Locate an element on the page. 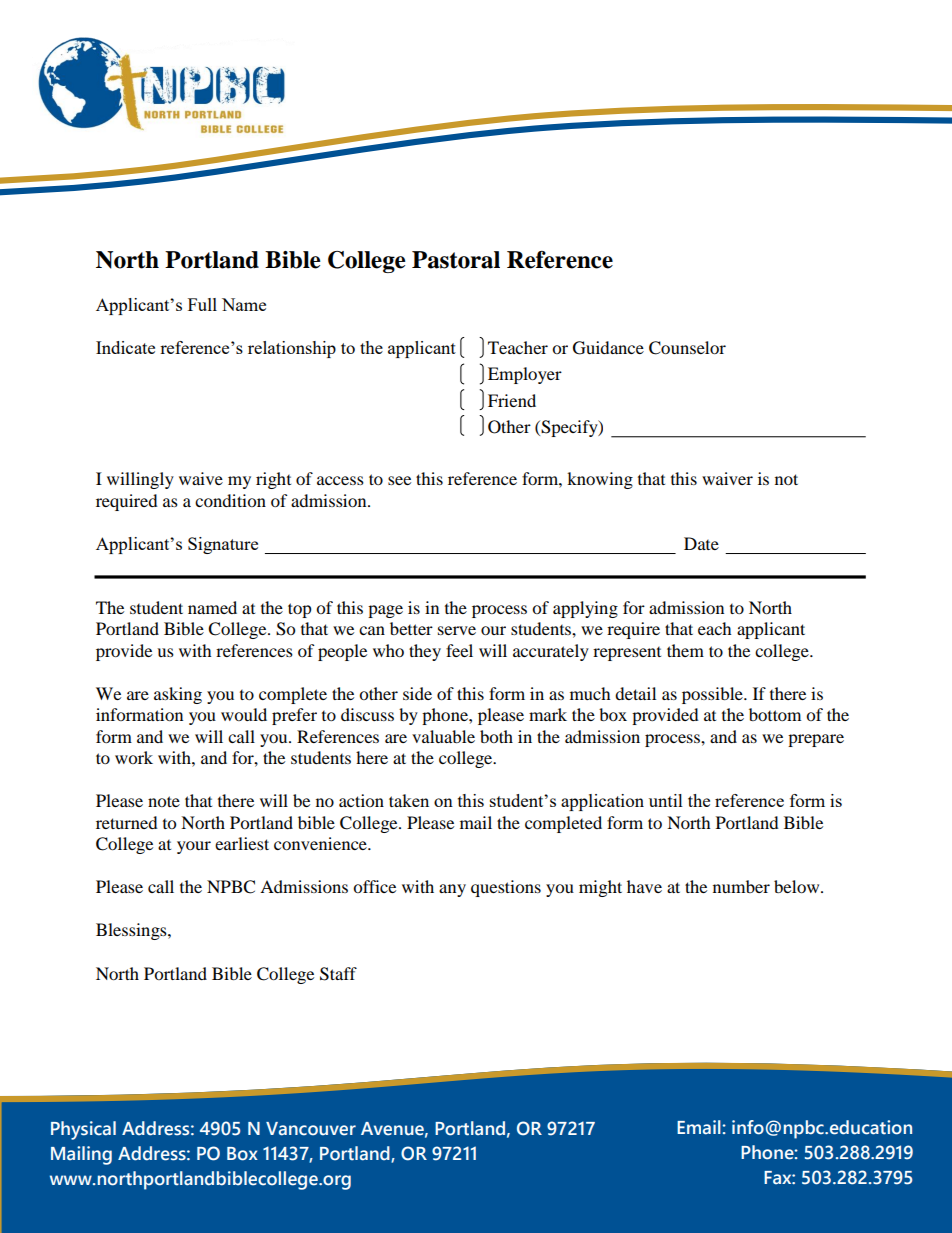  until is located at coordinates (666, 800).
